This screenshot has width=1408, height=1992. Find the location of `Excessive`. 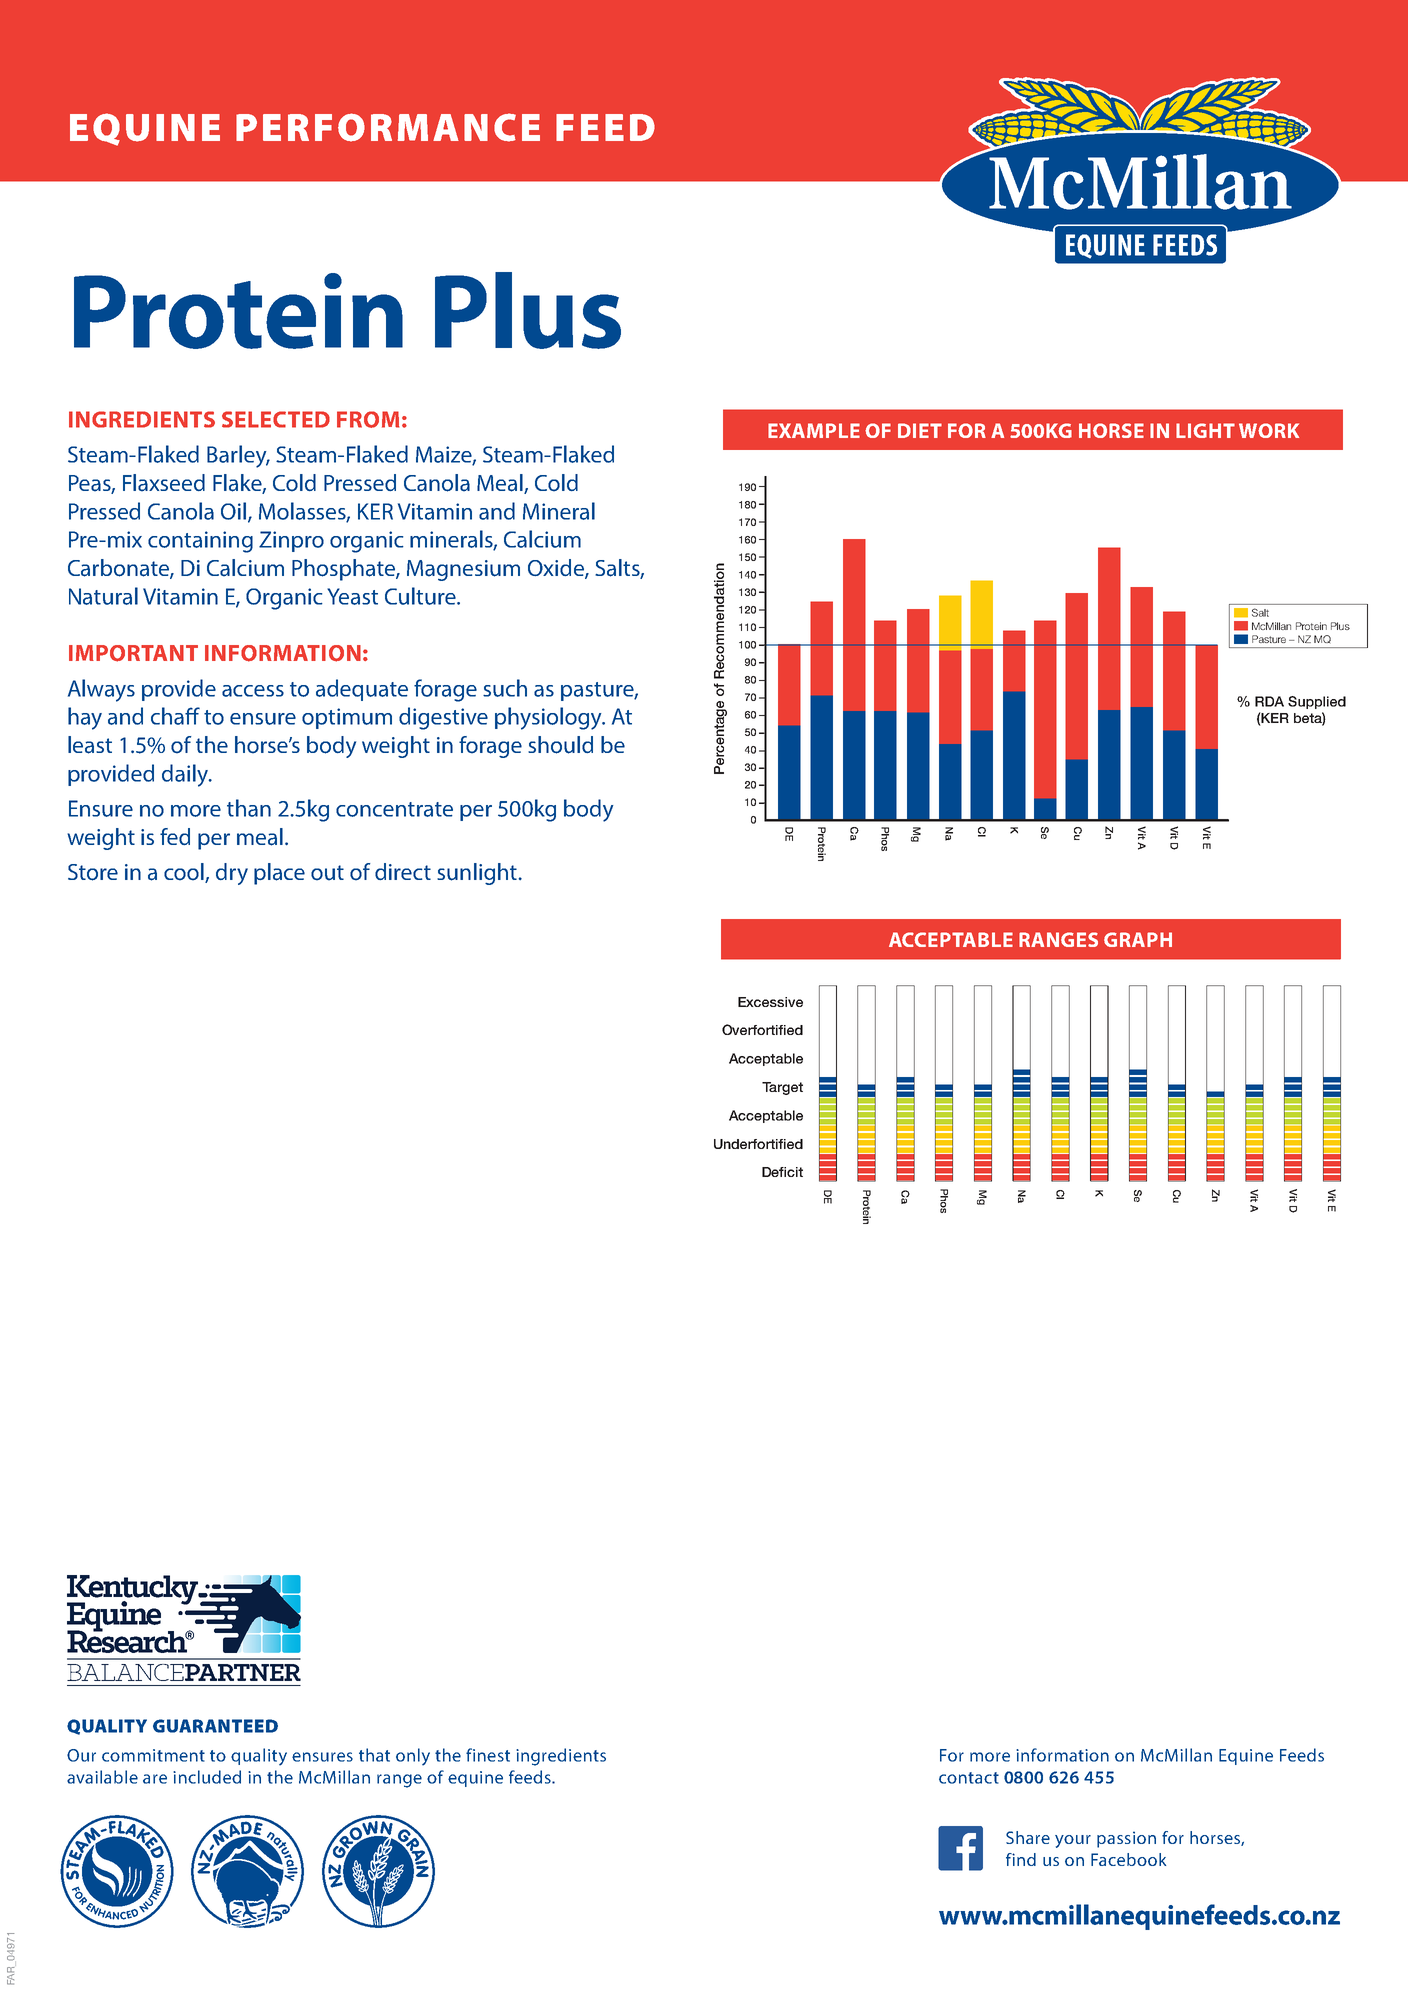

Excessive is located at coordinates (770, 1002).
